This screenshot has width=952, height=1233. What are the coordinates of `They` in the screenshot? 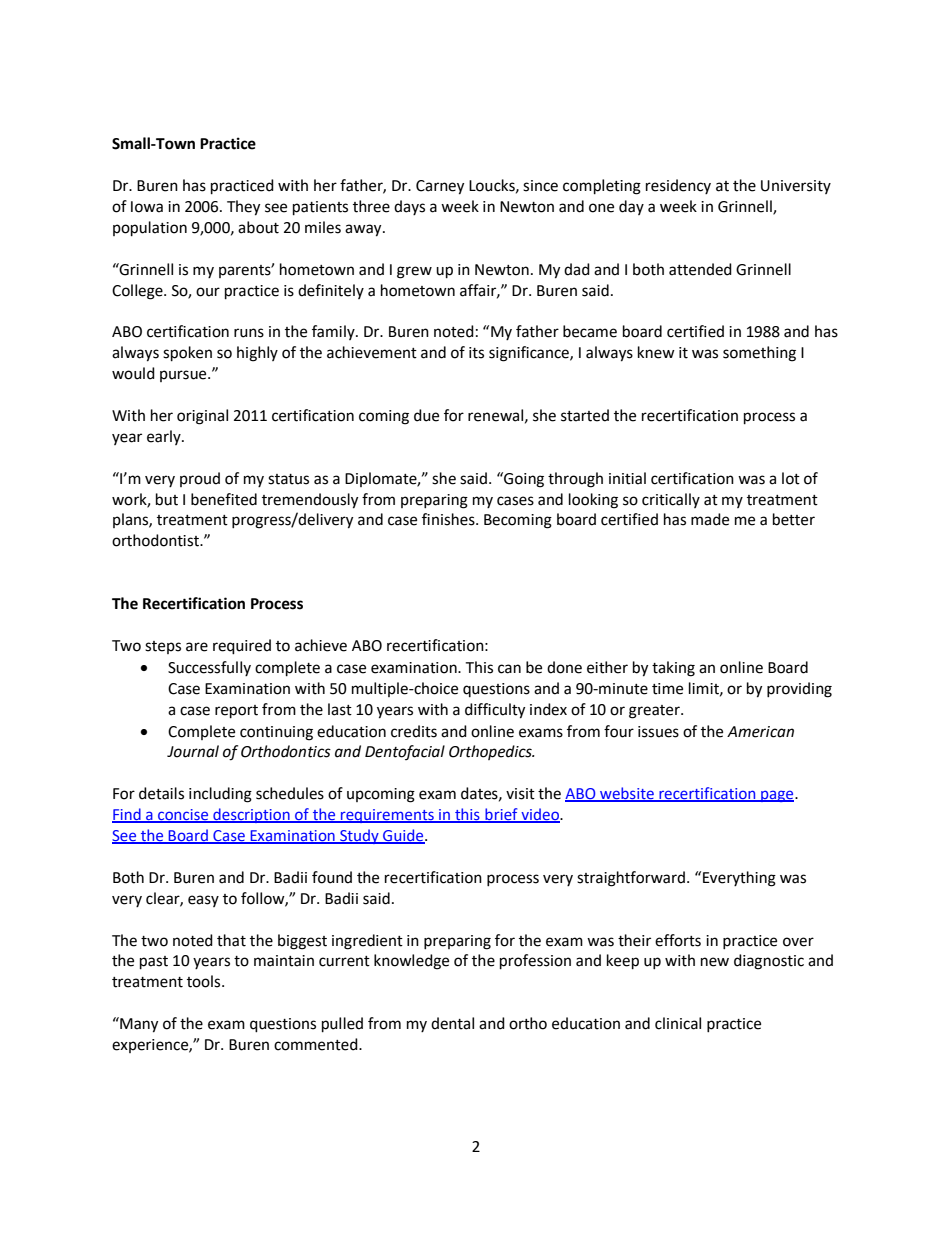 It's located at (243, 208).
